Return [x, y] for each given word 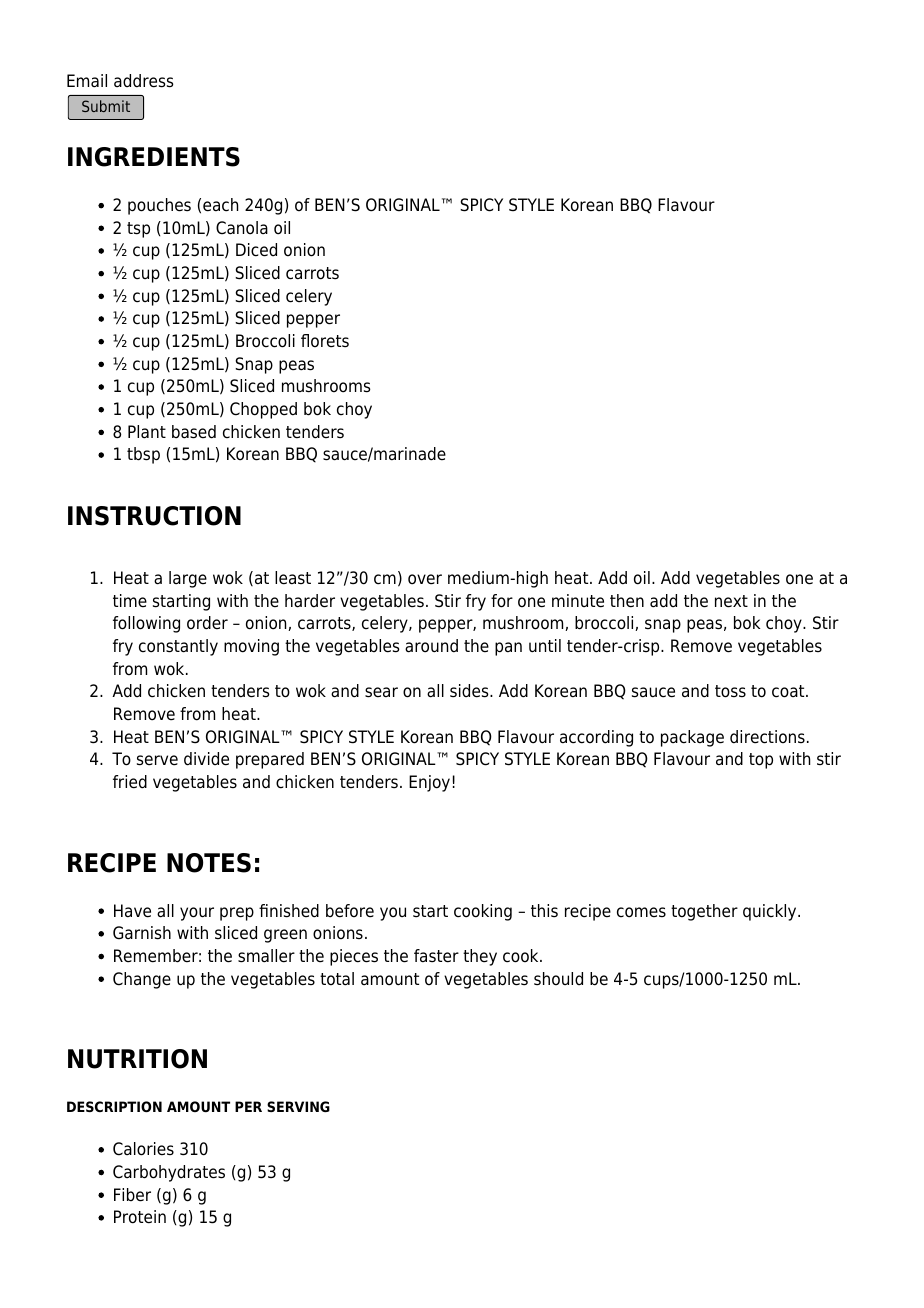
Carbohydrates [169, 1173]
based [194, 432]
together [704, 912]
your [197, 914]
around [431, 646]
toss [730, 691]
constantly [178, 647]
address [144, 81]
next [731, 601]
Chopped [263, 410]
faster [436, 956]
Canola [242, 228]
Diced [256, 250]
